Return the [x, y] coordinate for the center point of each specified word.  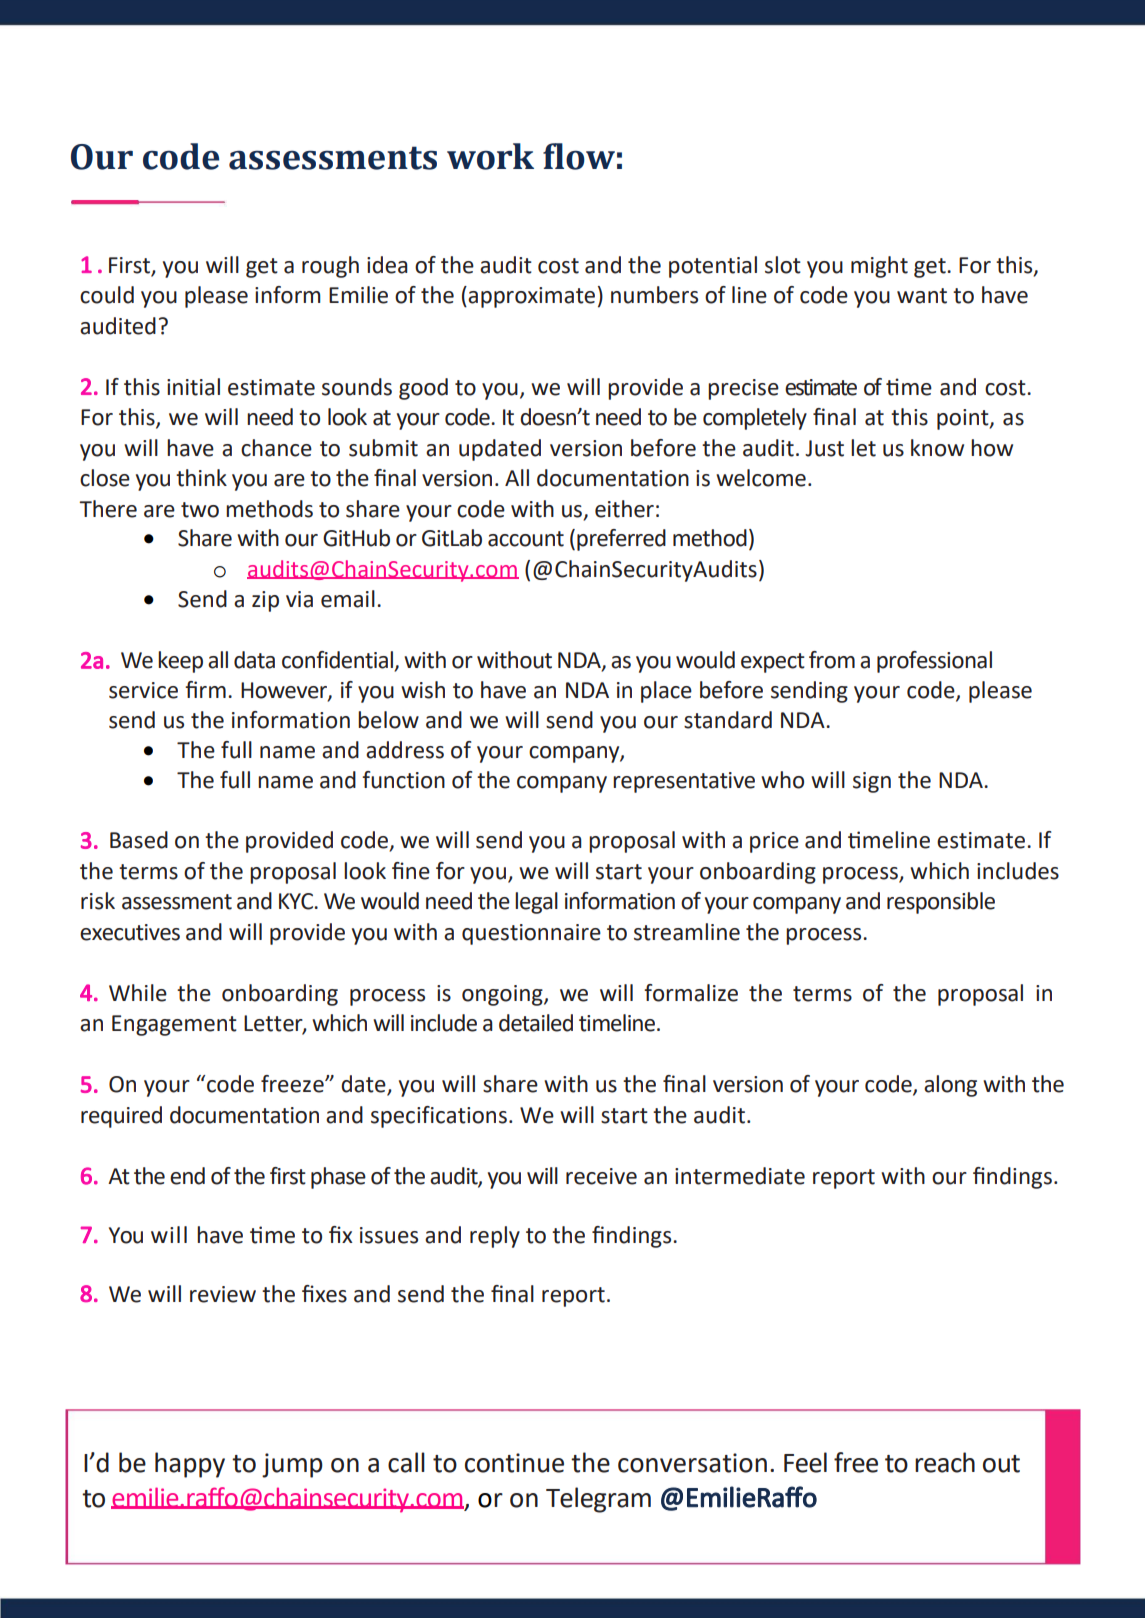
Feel [805, 1462]
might [879, 267]
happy [190, 1465]
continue [514, 1463]
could [107, 295]
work [490, 156]
